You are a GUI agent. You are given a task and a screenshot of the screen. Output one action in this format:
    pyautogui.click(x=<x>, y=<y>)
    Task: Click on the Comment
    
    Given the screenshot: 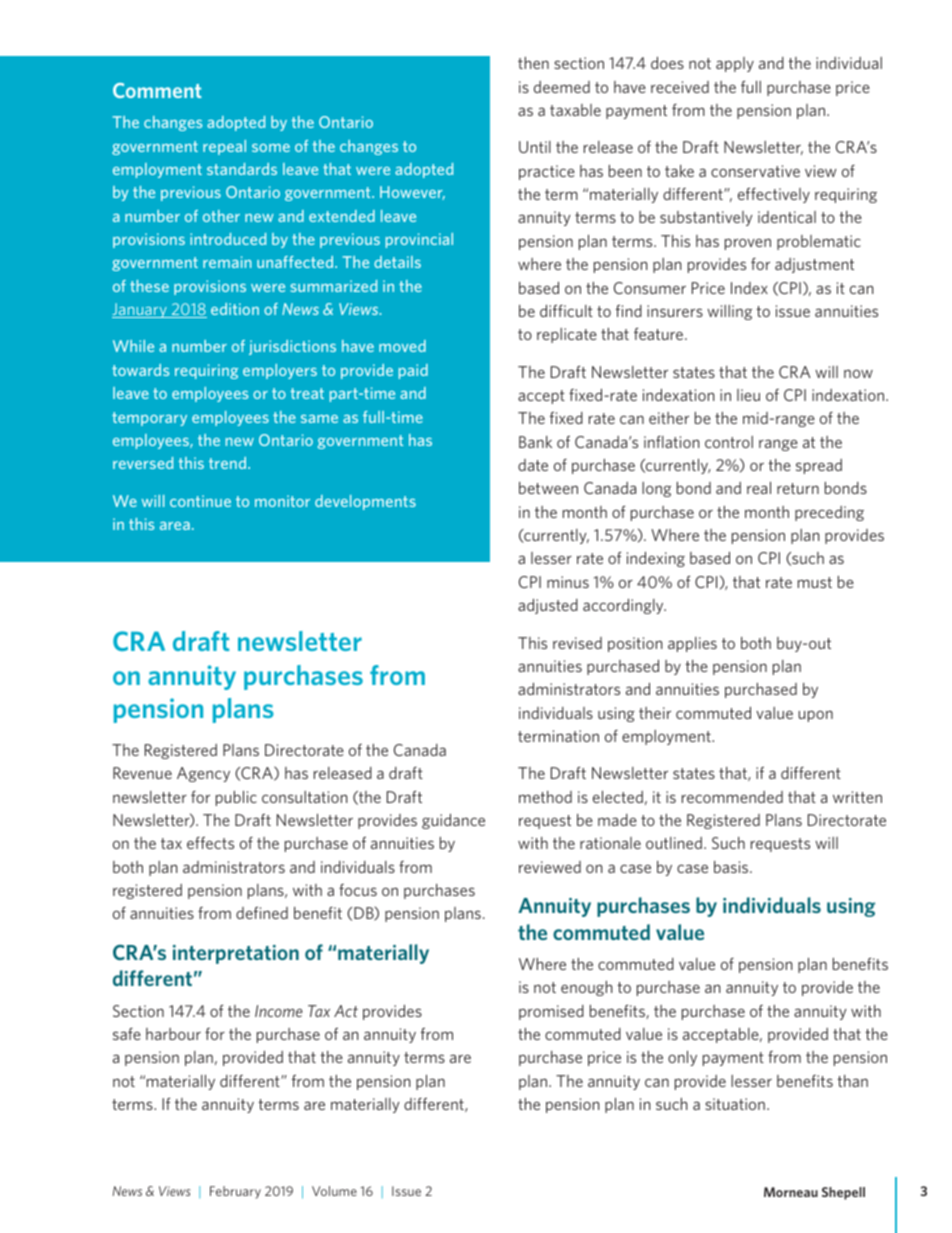 What is the action you would take?
    pyautogui.click(x=157, y=90)
